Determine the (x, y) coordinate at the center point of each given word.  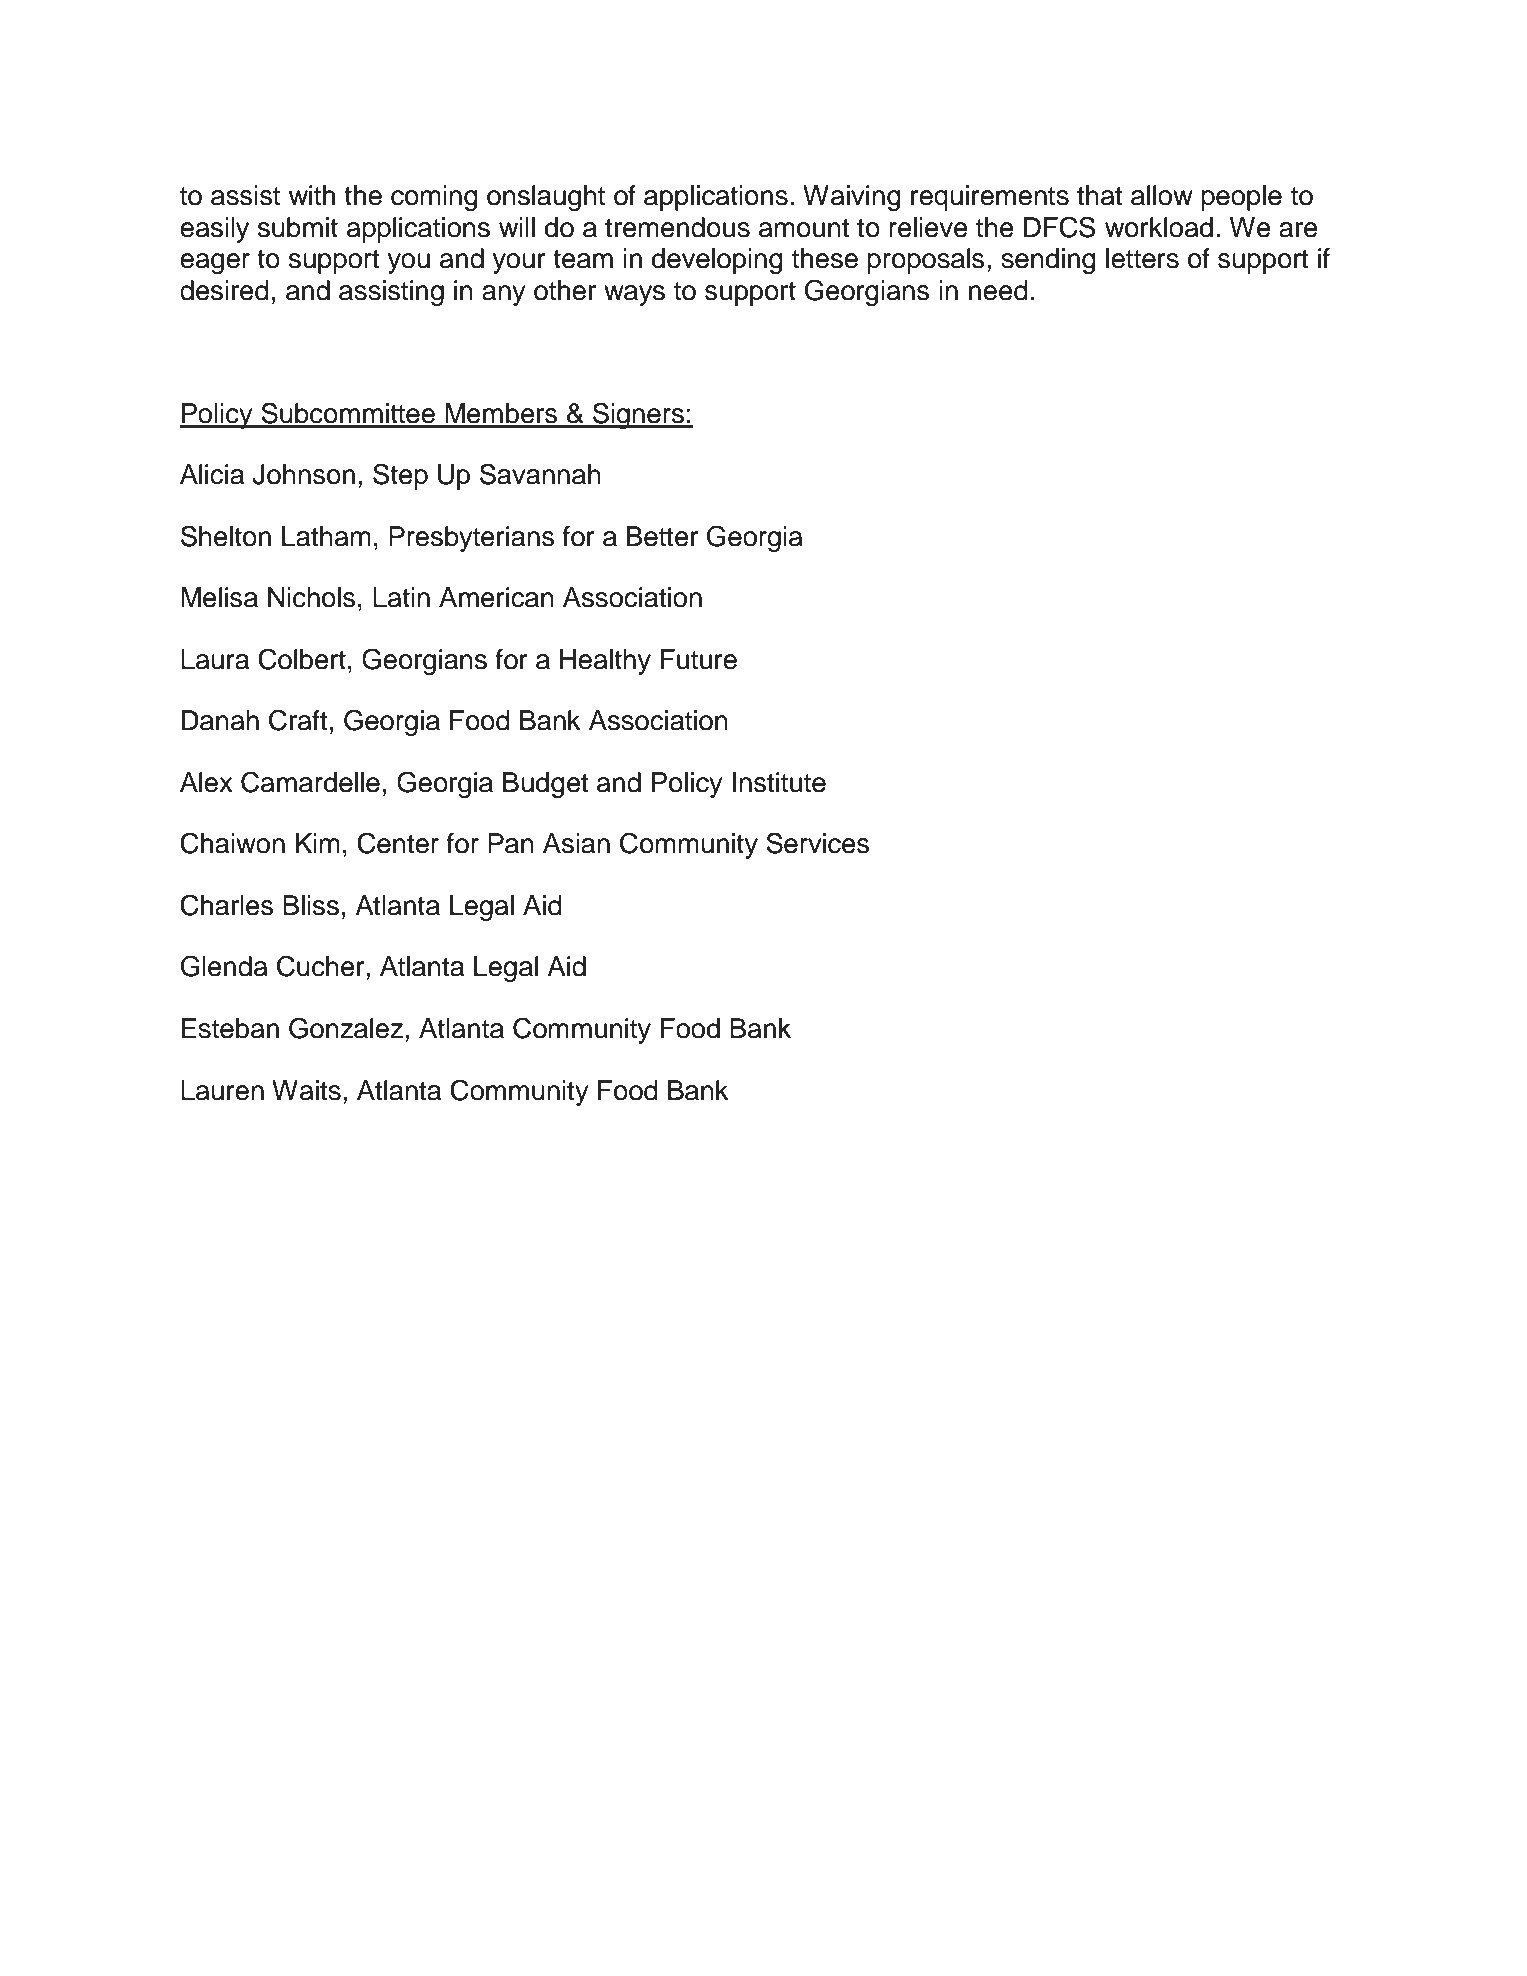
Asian (576, 843)
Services (817, 843)
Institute (779, 782)
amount (804, 228)
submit (298, 227)
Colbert (302, 659)
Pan (511, 843)
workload (1159, 227)
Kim (318, 843)
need (998, 290)
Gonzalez (347, 1028)
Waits (306, 1090)
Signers (638, 415)
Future (699, 659)
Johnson (303, 474)
